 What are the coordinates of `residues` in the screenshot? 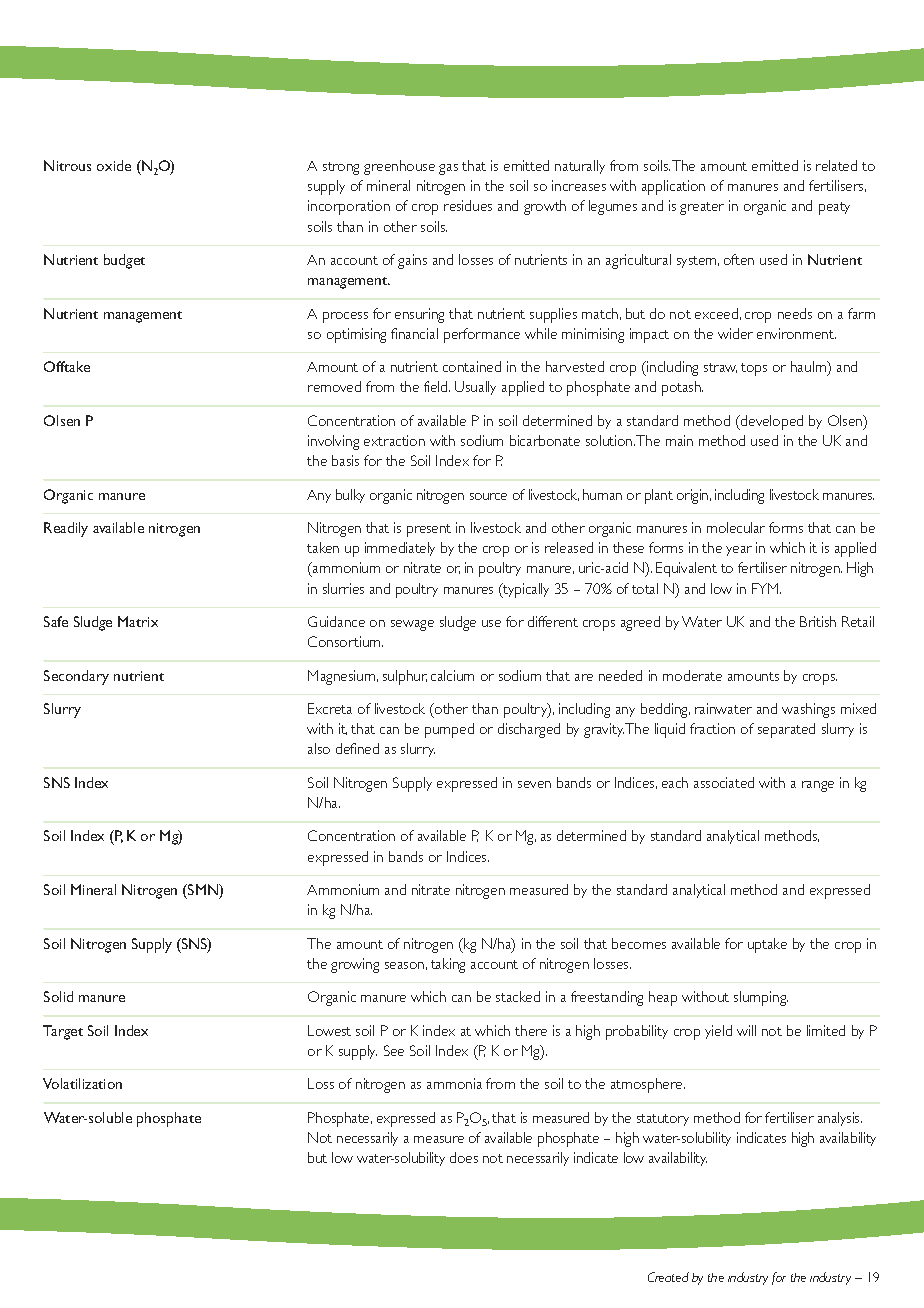 It's located at (468, 205).
